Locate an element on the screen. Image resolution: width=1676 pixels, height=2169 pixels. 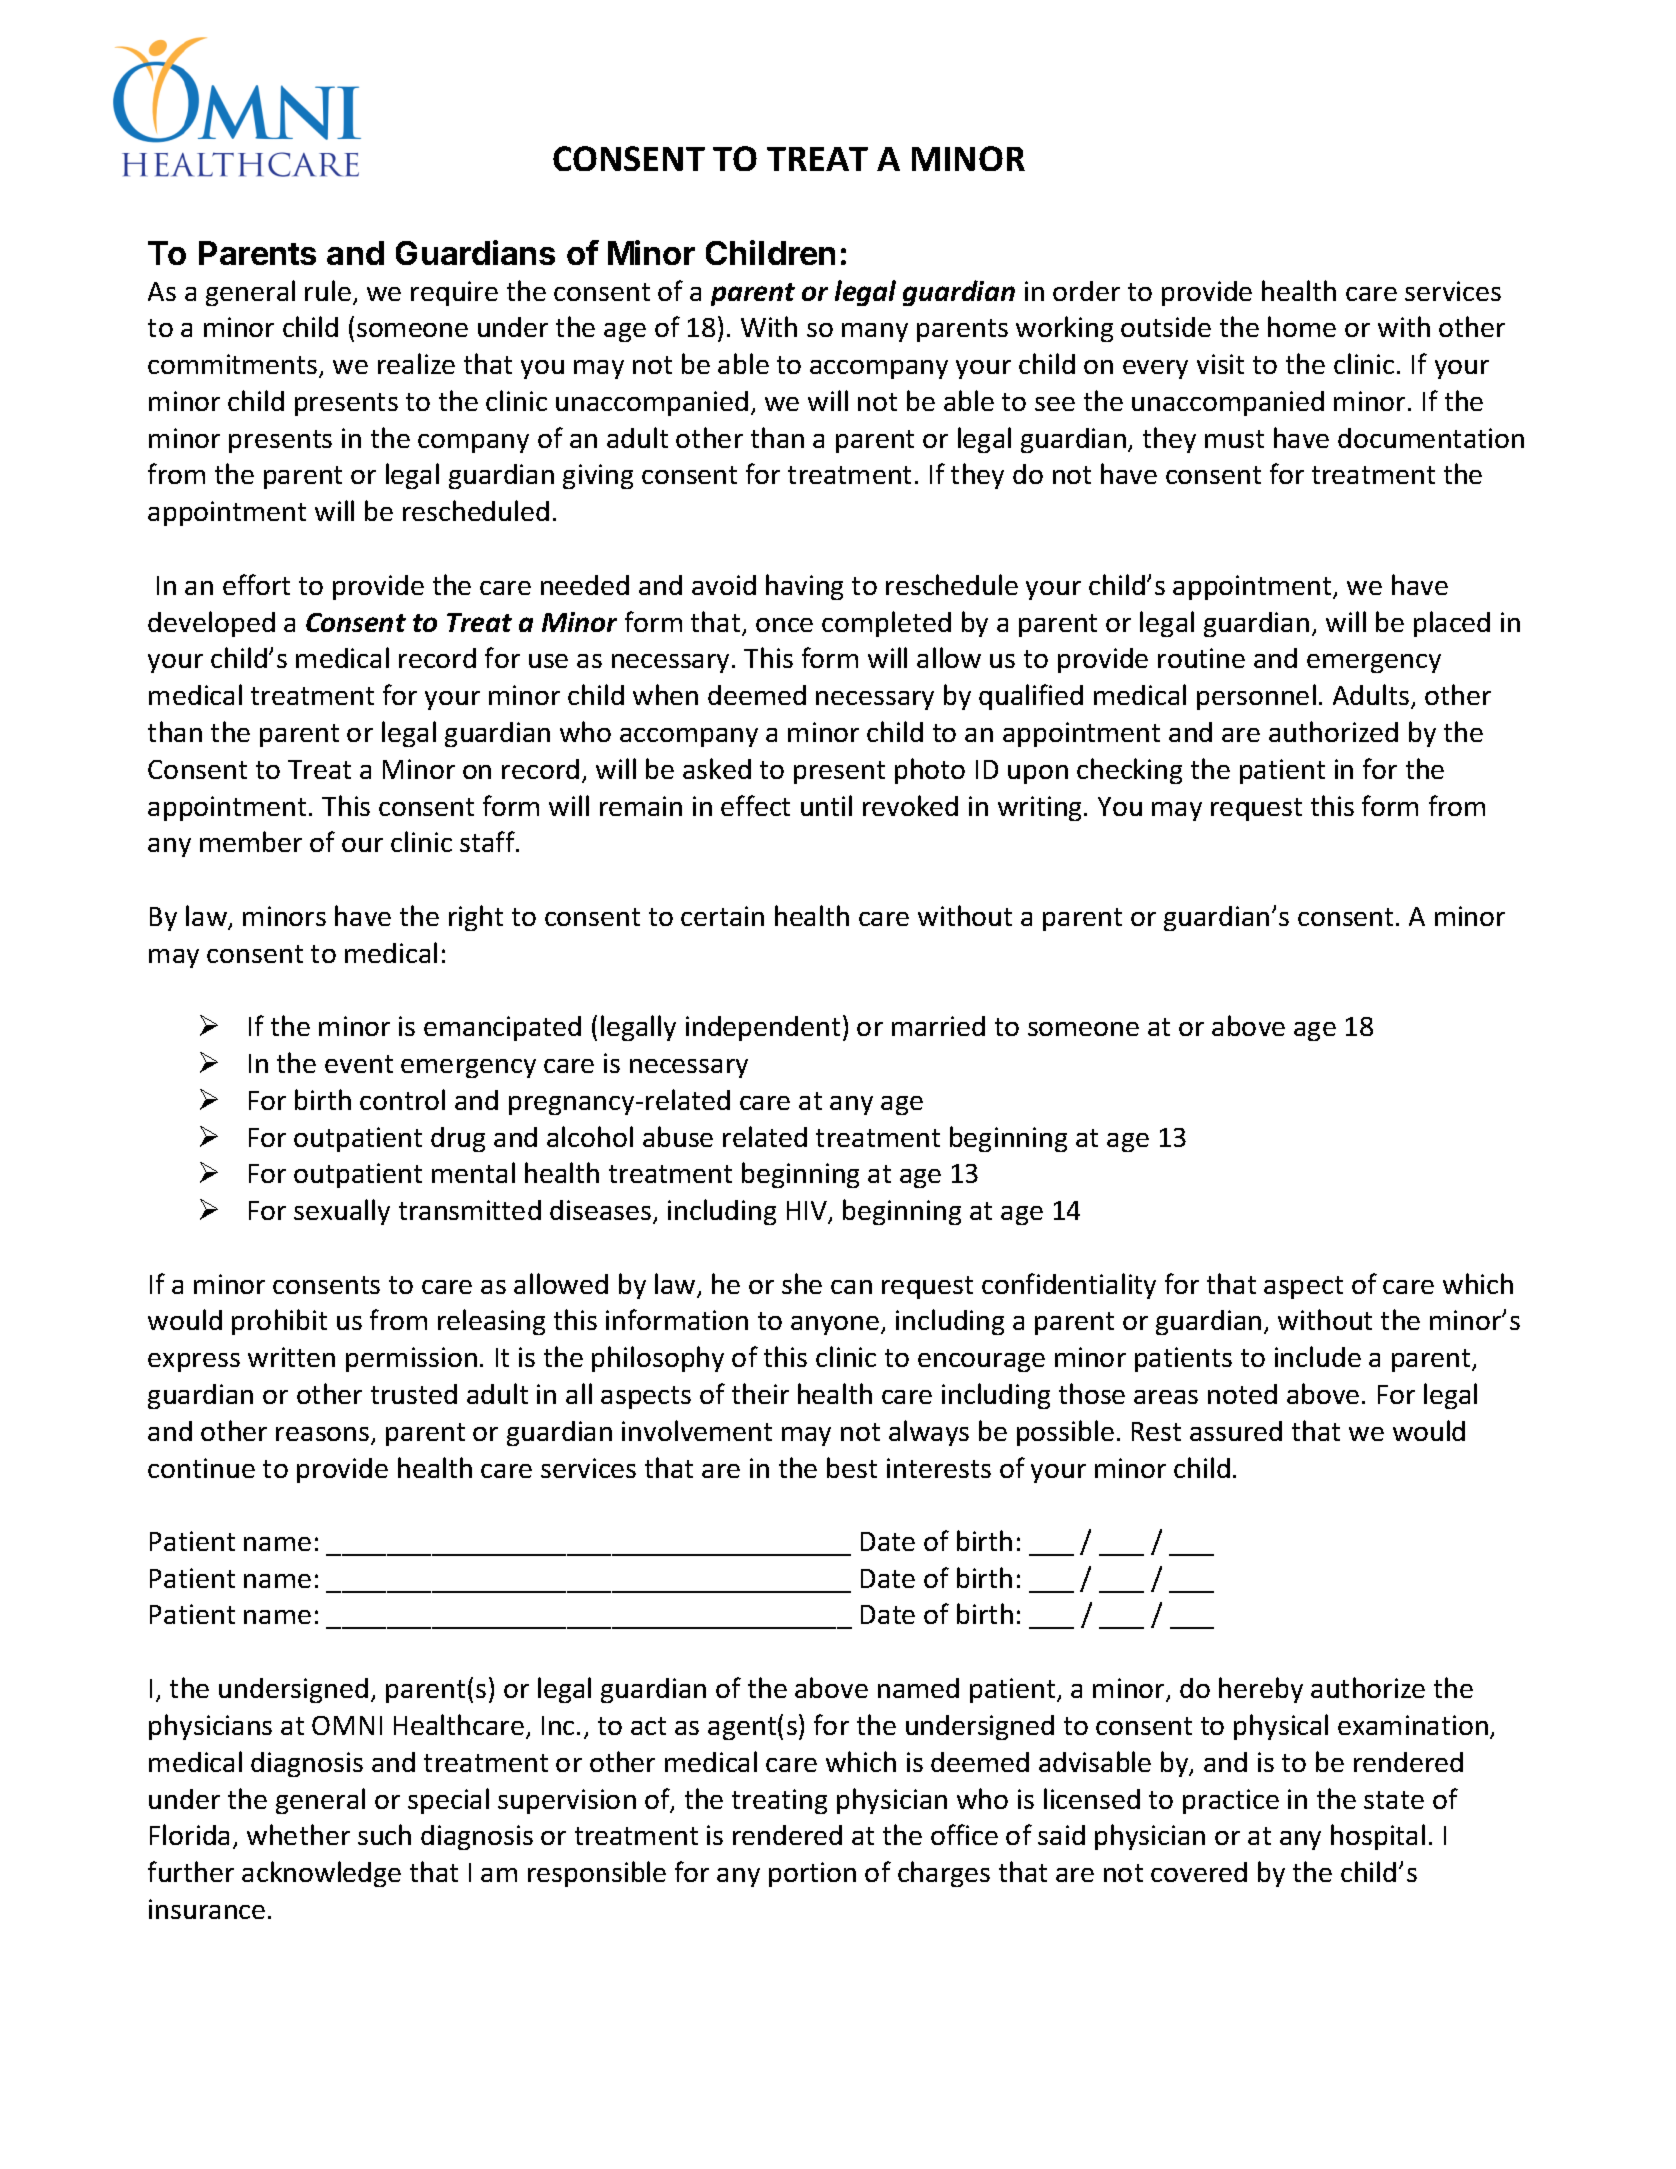
rule is located at coordinates (328, 290).
